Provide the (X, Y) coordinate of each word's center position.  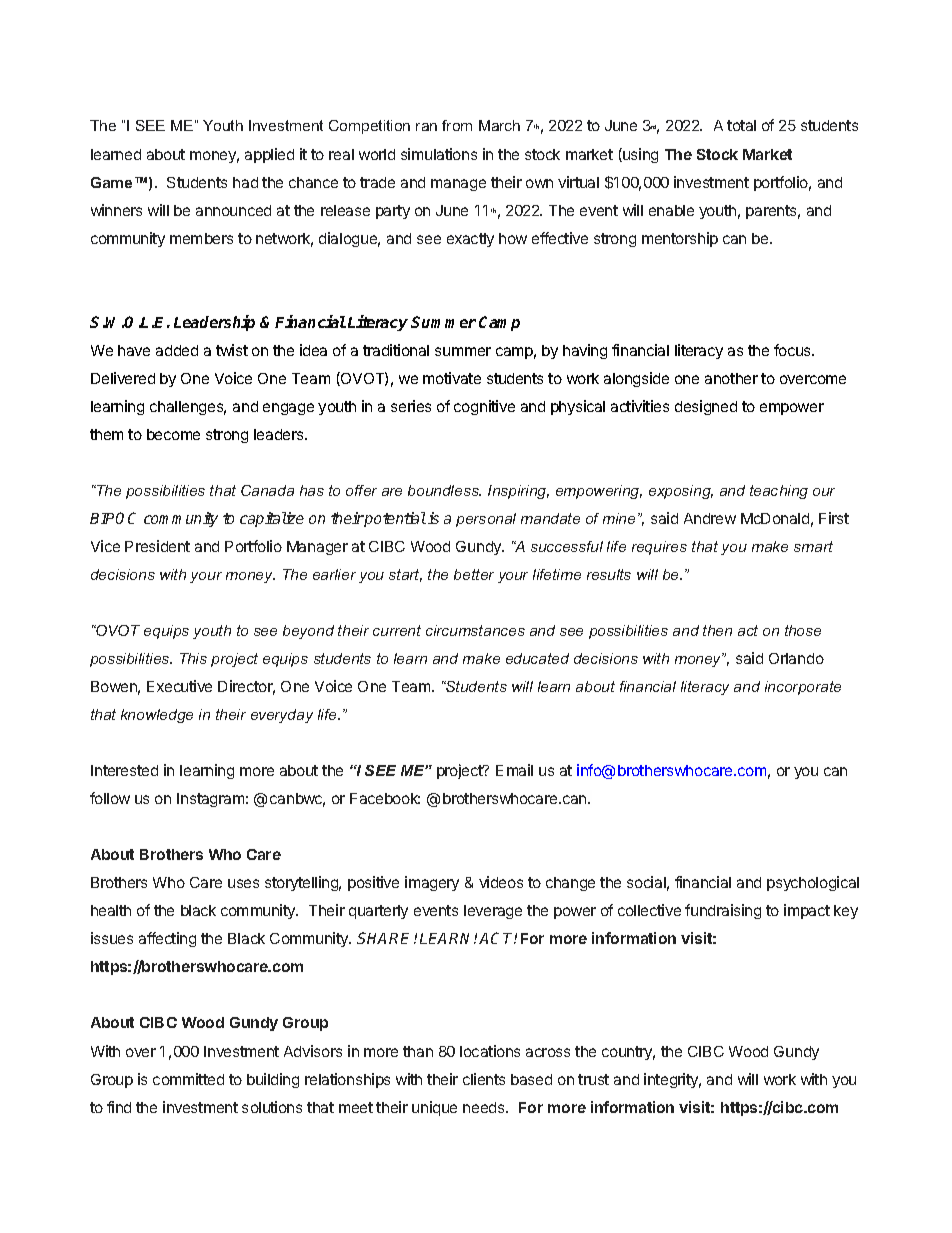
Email (514, 770)
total (741, 125)
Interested (124, 770)
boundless (444, 490)
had (245, 182)
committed (188, 1079)
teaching (779, 492)
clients (484, 1079)
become (173, 434)
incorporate (803, 688)
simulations (439, 154)
